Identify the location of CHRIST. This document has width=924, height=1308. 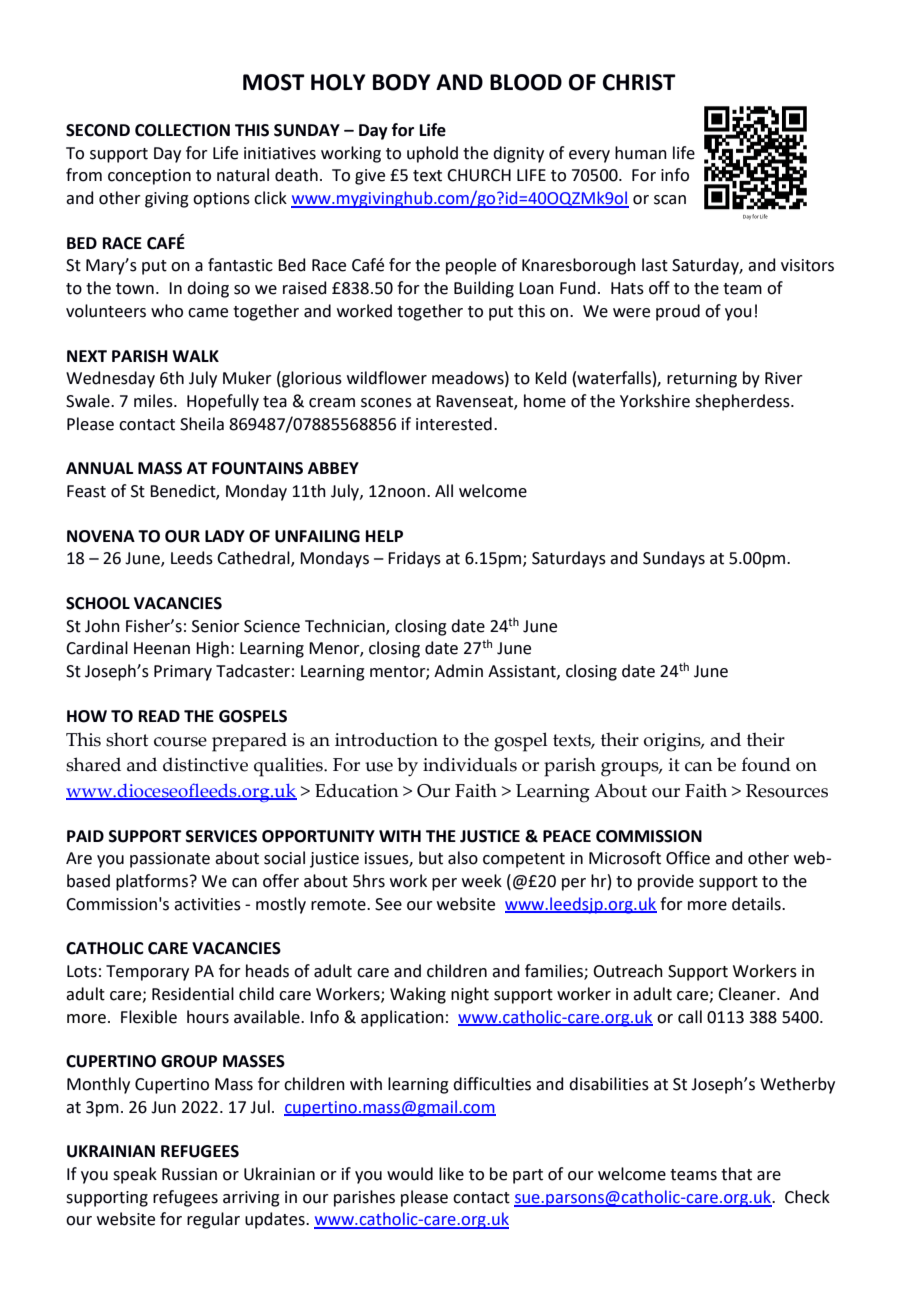
(639, 82).
